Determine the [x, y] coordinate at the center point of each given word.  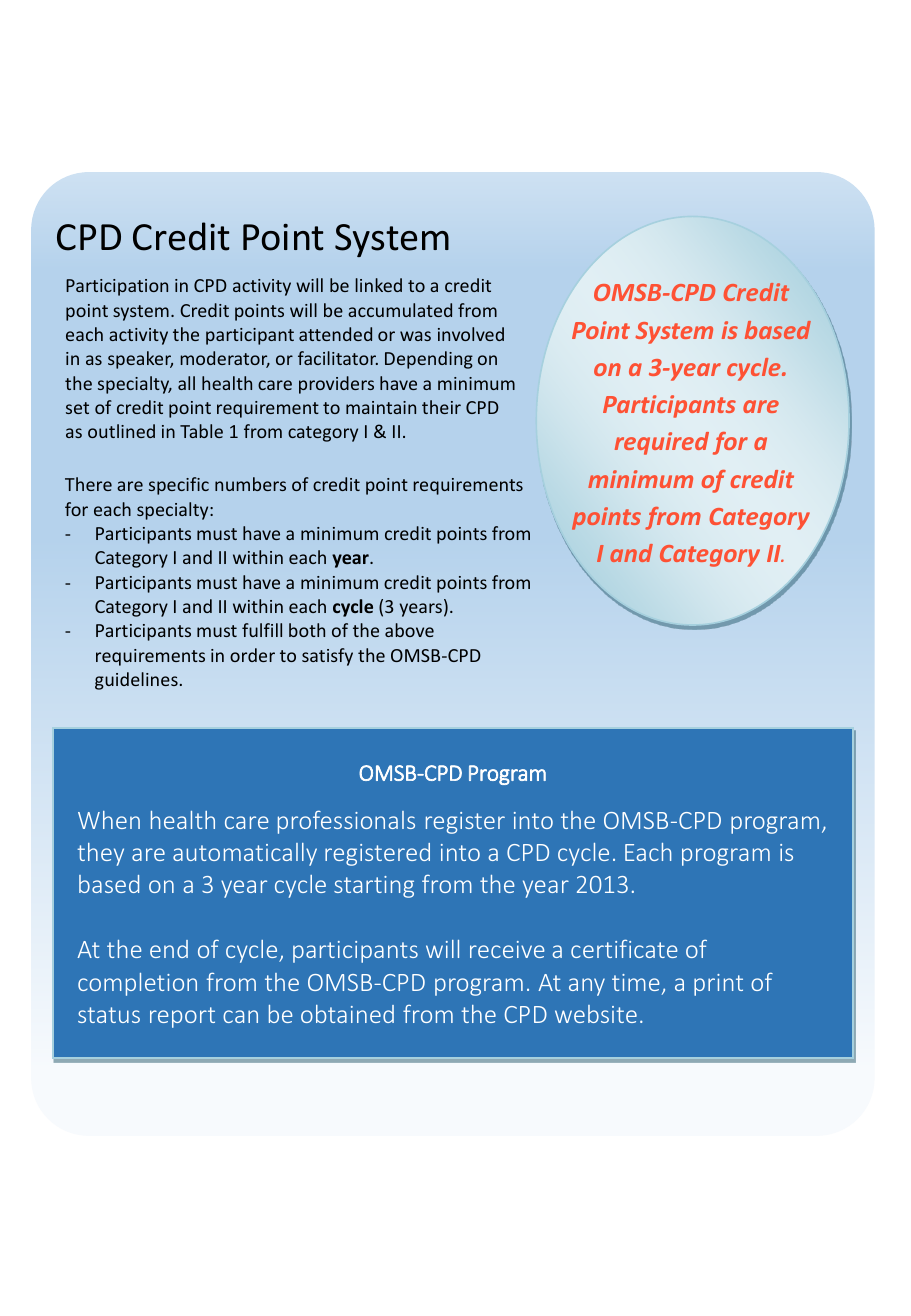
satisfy [327, 657]
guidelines [136, 681]
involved [471, 334]
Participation [117, 287]
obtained [347, 1014]
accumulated [400, 310]
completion [137, 984]
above [409, 630]
